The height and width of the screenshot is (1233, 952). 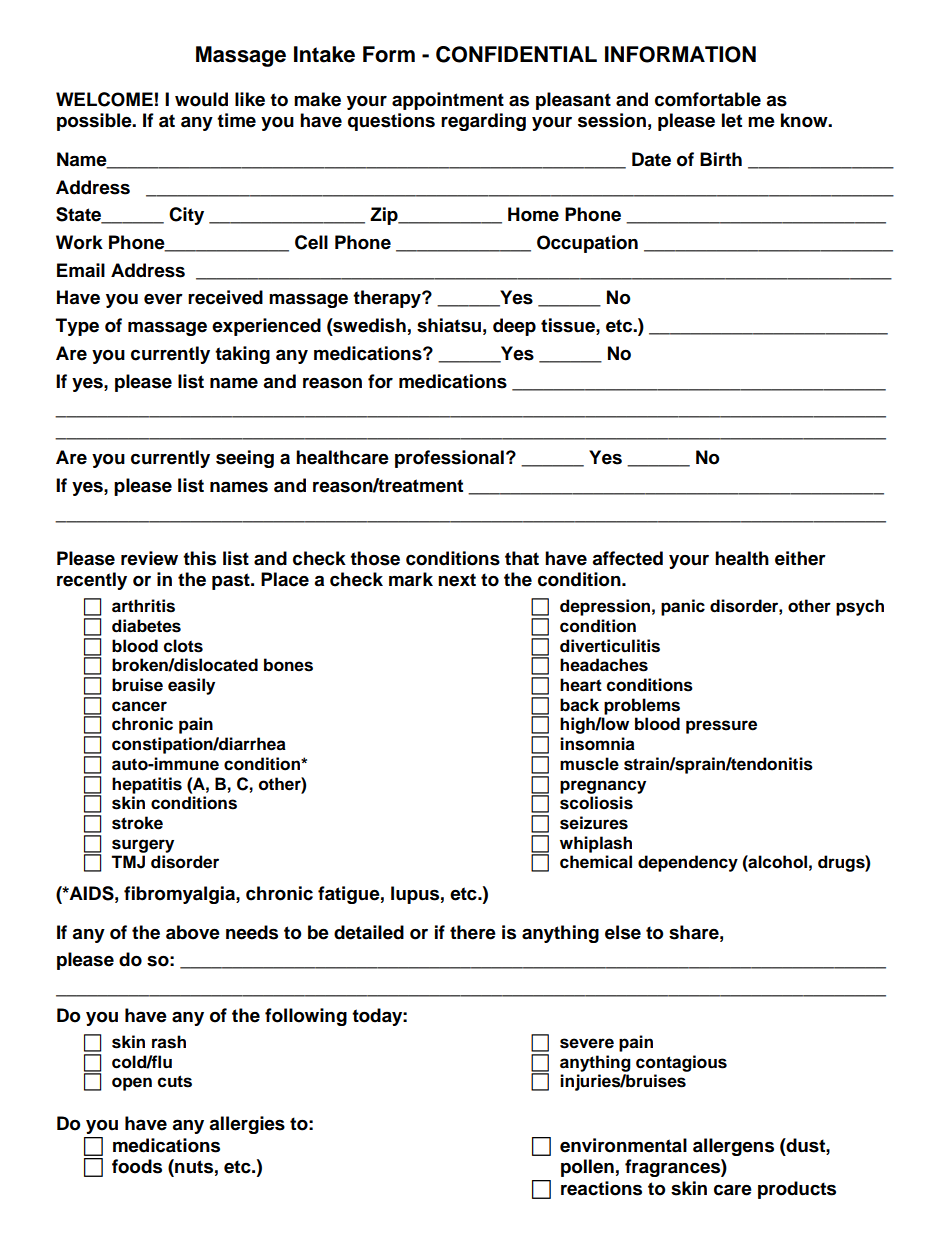 I want to click on TMJ, so click(x=128, y=862).
